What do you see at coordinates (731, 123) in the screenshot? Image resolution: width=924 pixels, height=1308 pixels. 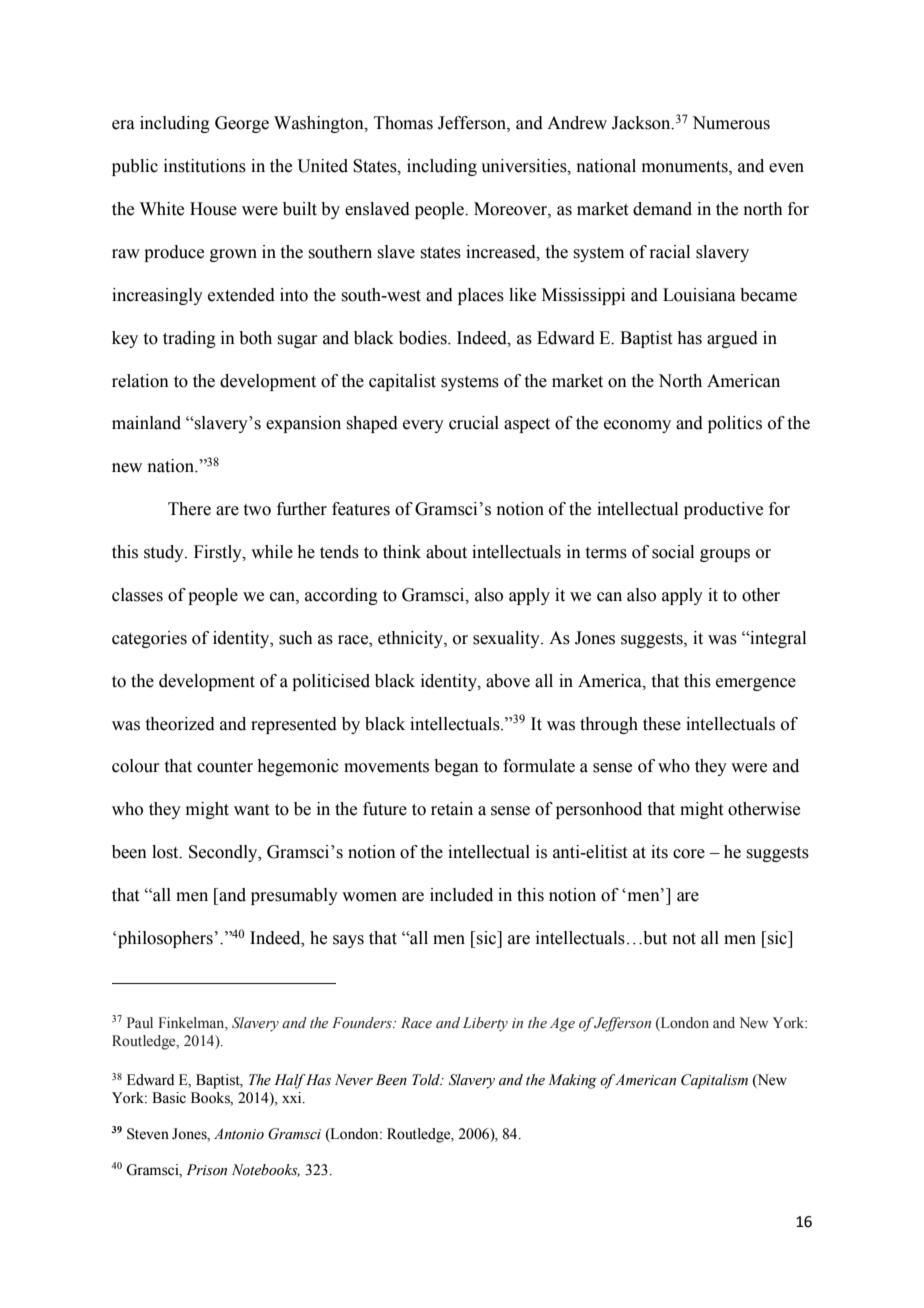 I see `Numerous` at bounding box center [731, 123].
